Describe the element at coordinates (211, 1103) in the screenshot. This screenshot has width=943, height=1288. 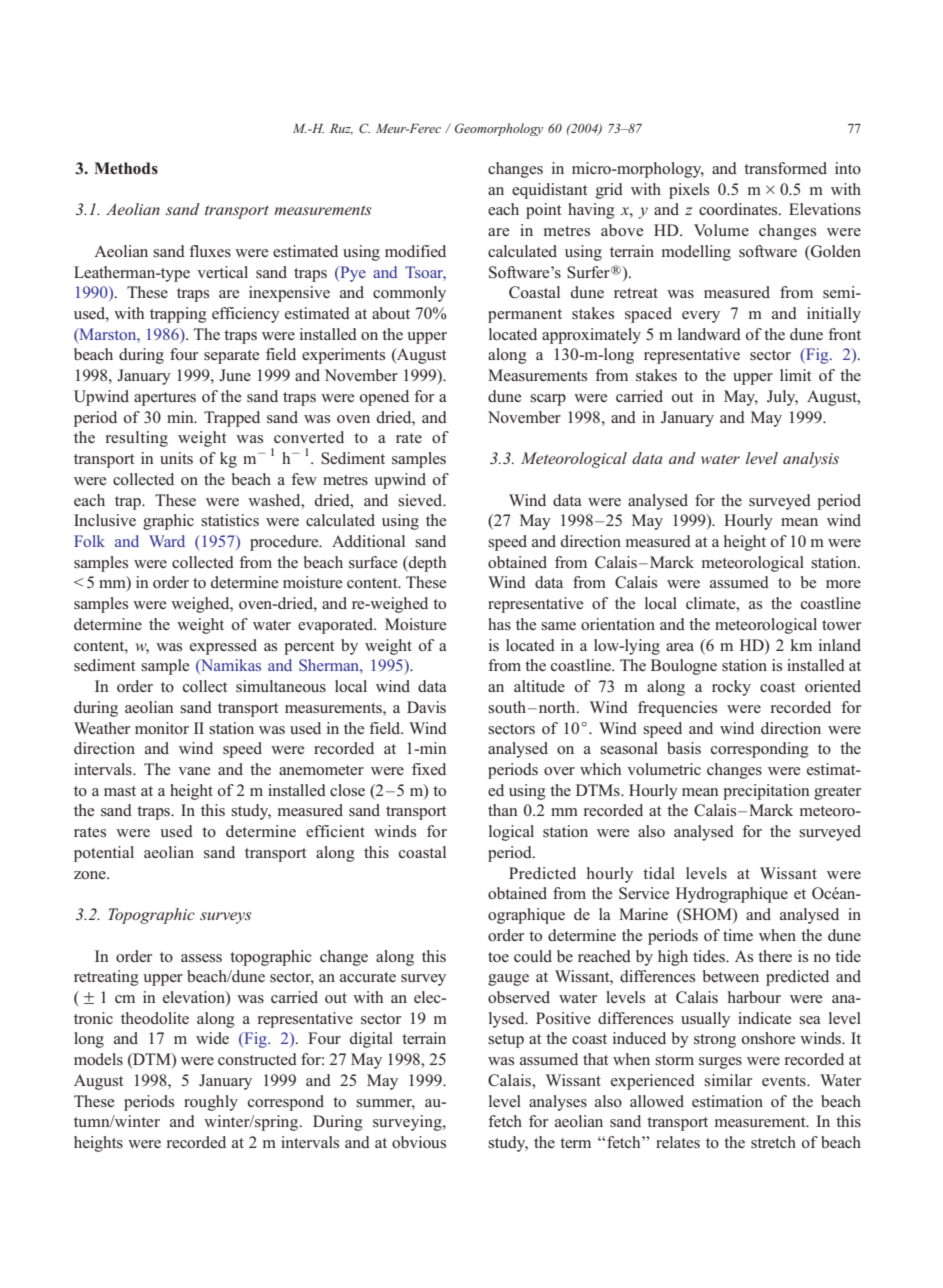
I see `roughly` at that location.
